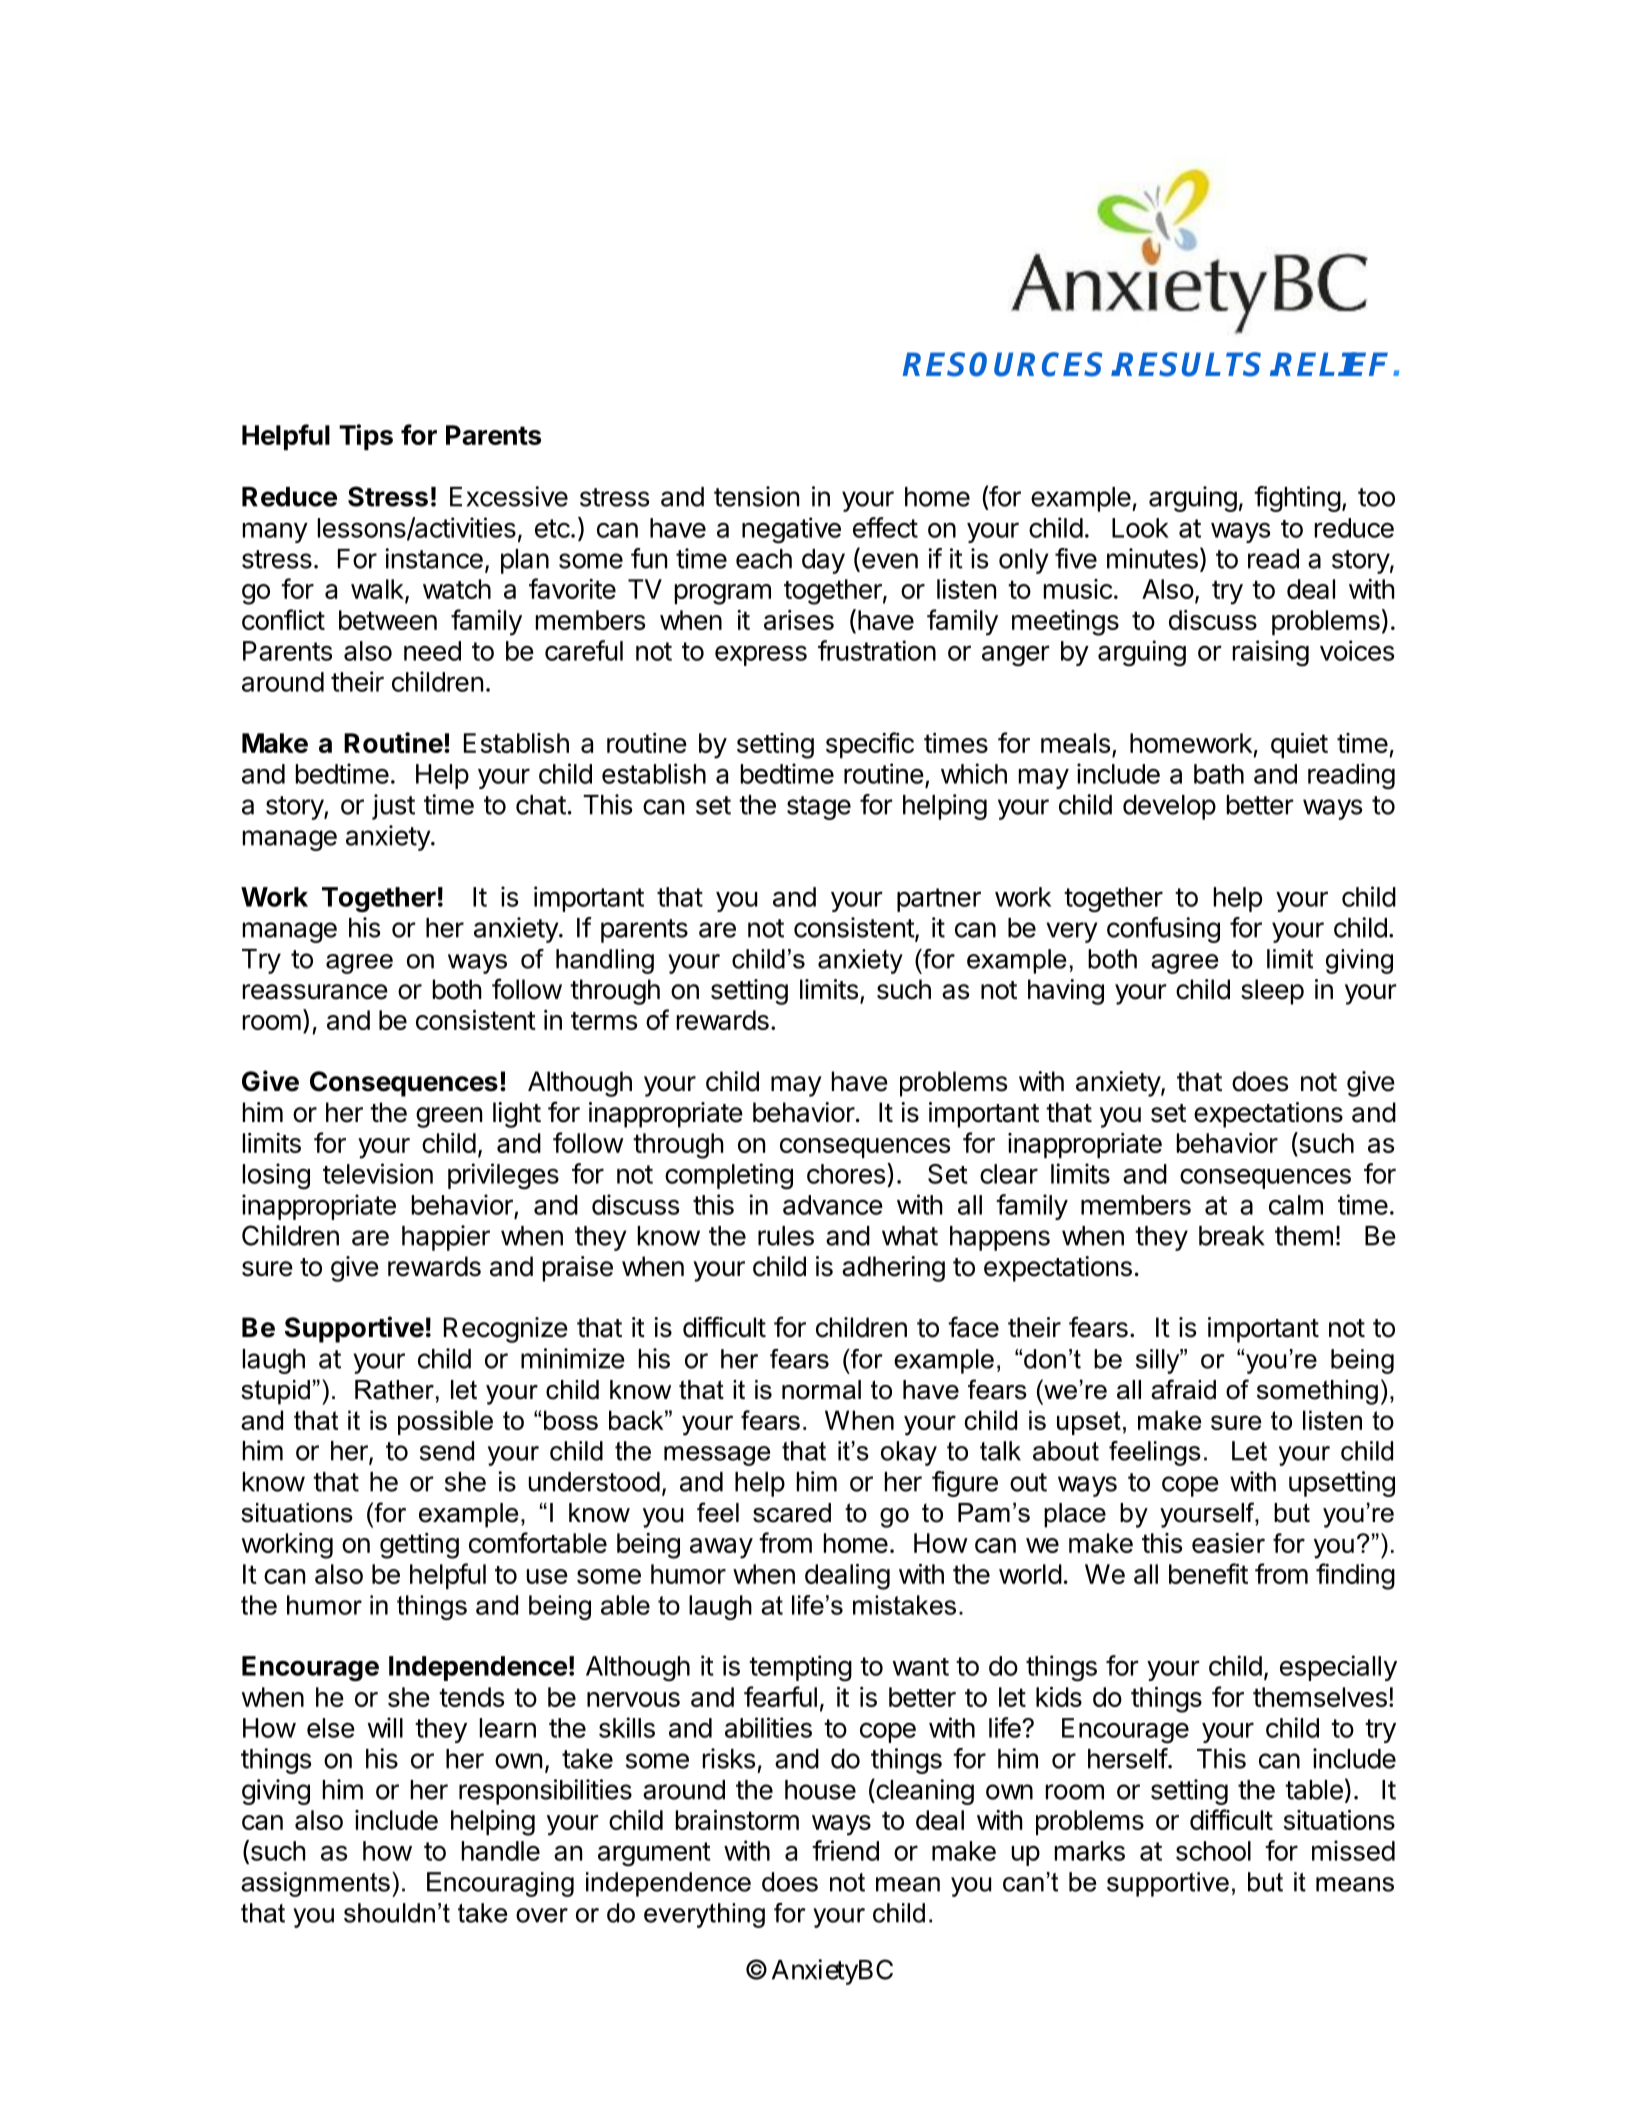  I want to click on school, so click(1213, 1851).
